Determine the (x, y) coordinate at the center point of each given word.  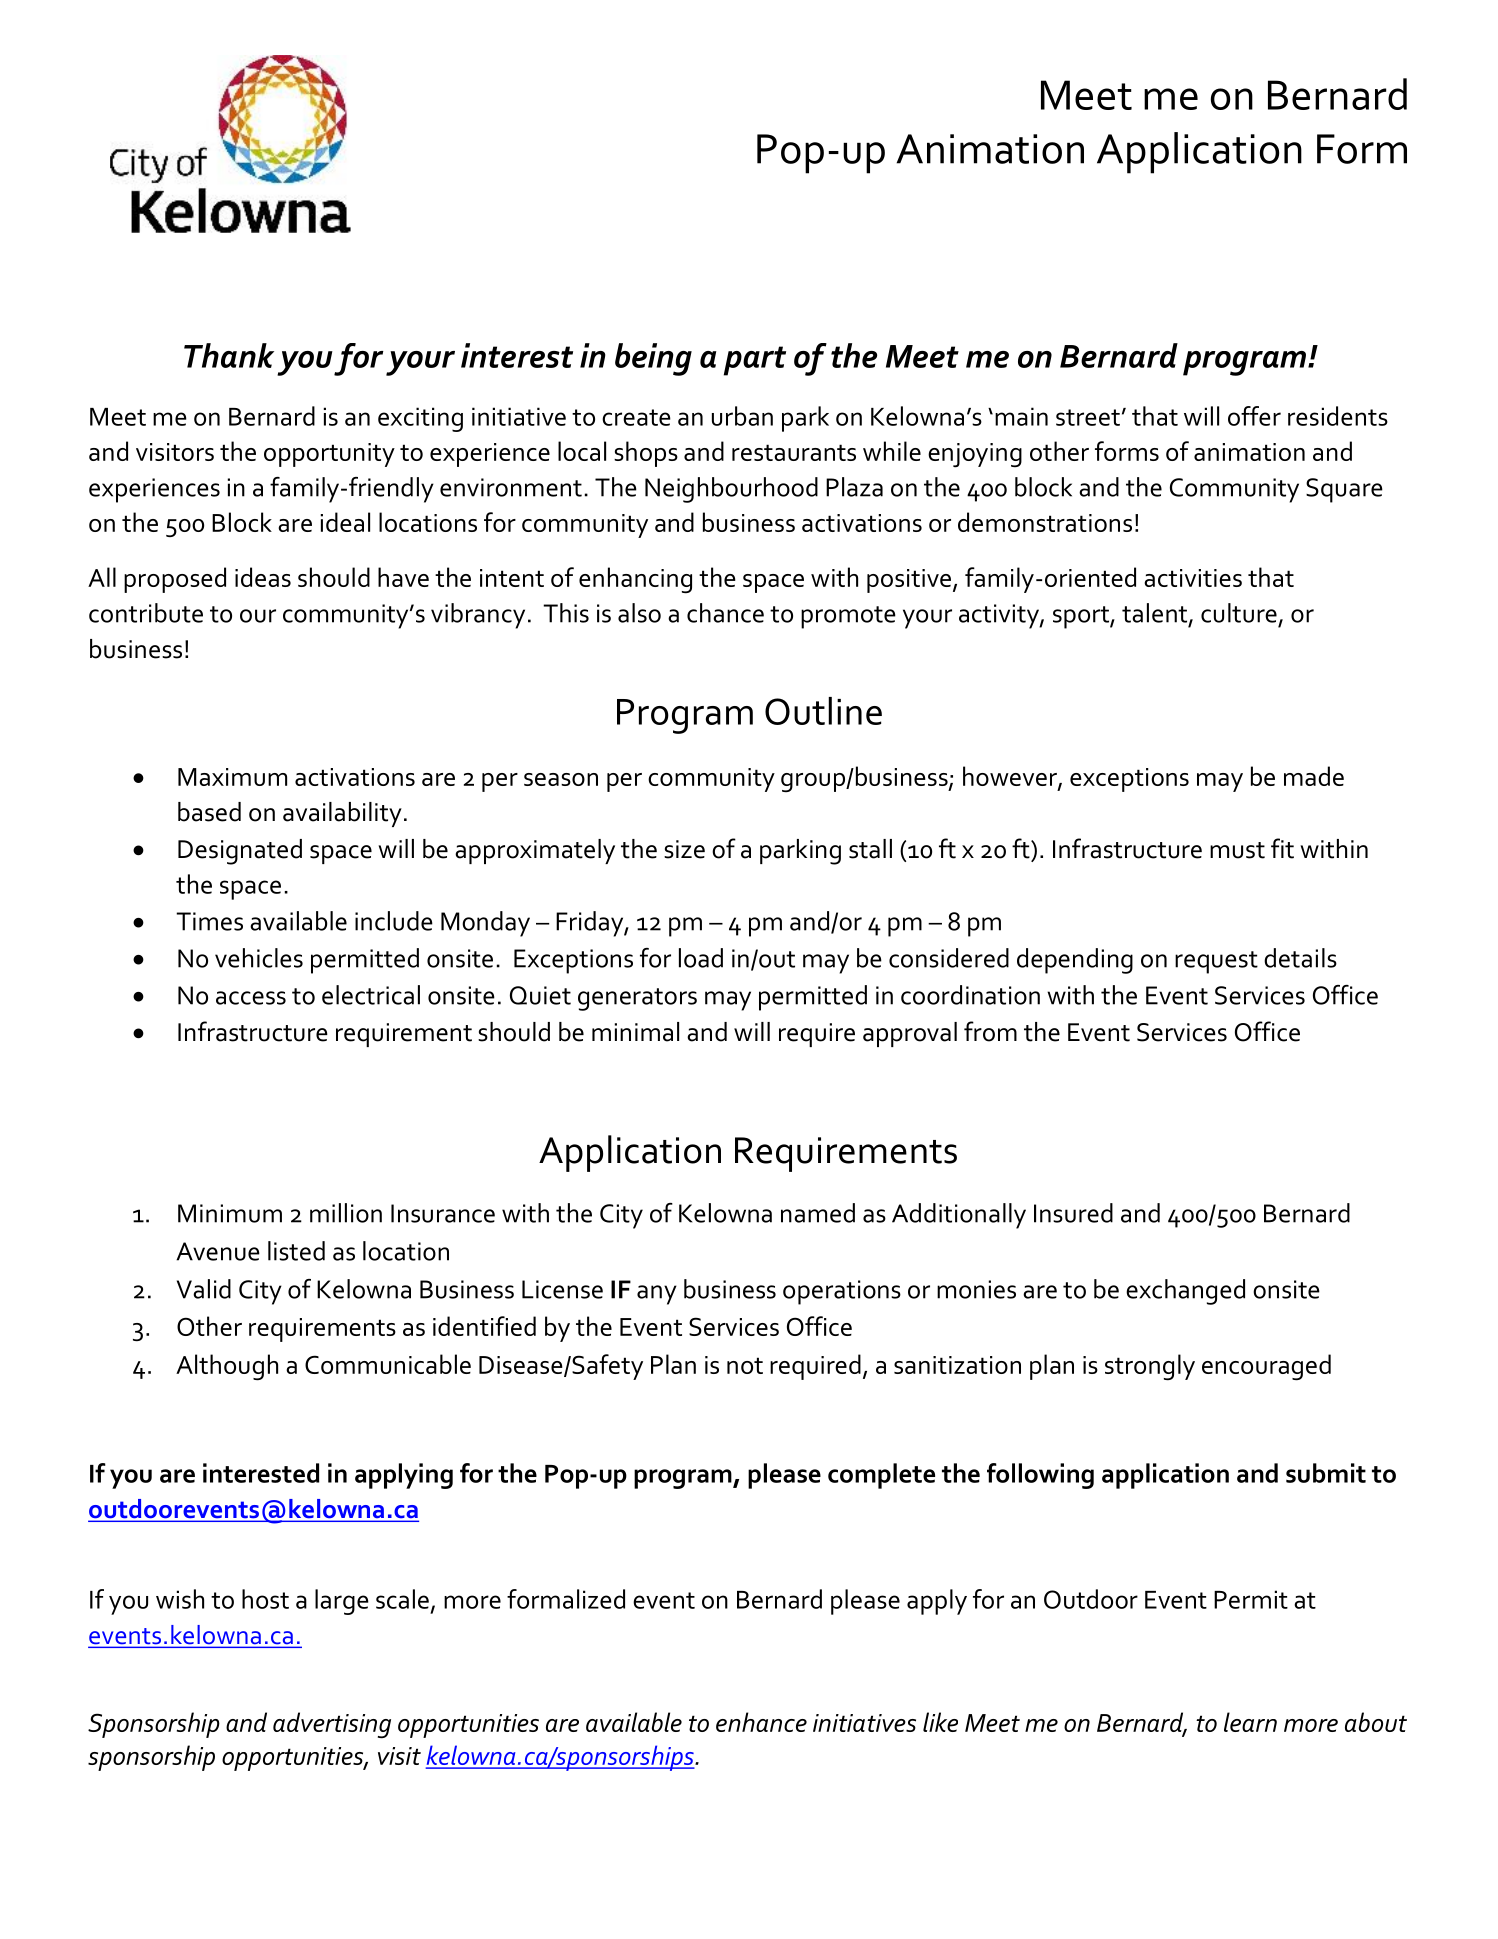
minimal (635, 1032)
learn (1250, 1722)
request (1216, 962)
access (251, 998)
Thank (229, 355)
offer (1254, 416)
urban (742, 416)
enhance (761, 1722)
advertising (332, 1725)
